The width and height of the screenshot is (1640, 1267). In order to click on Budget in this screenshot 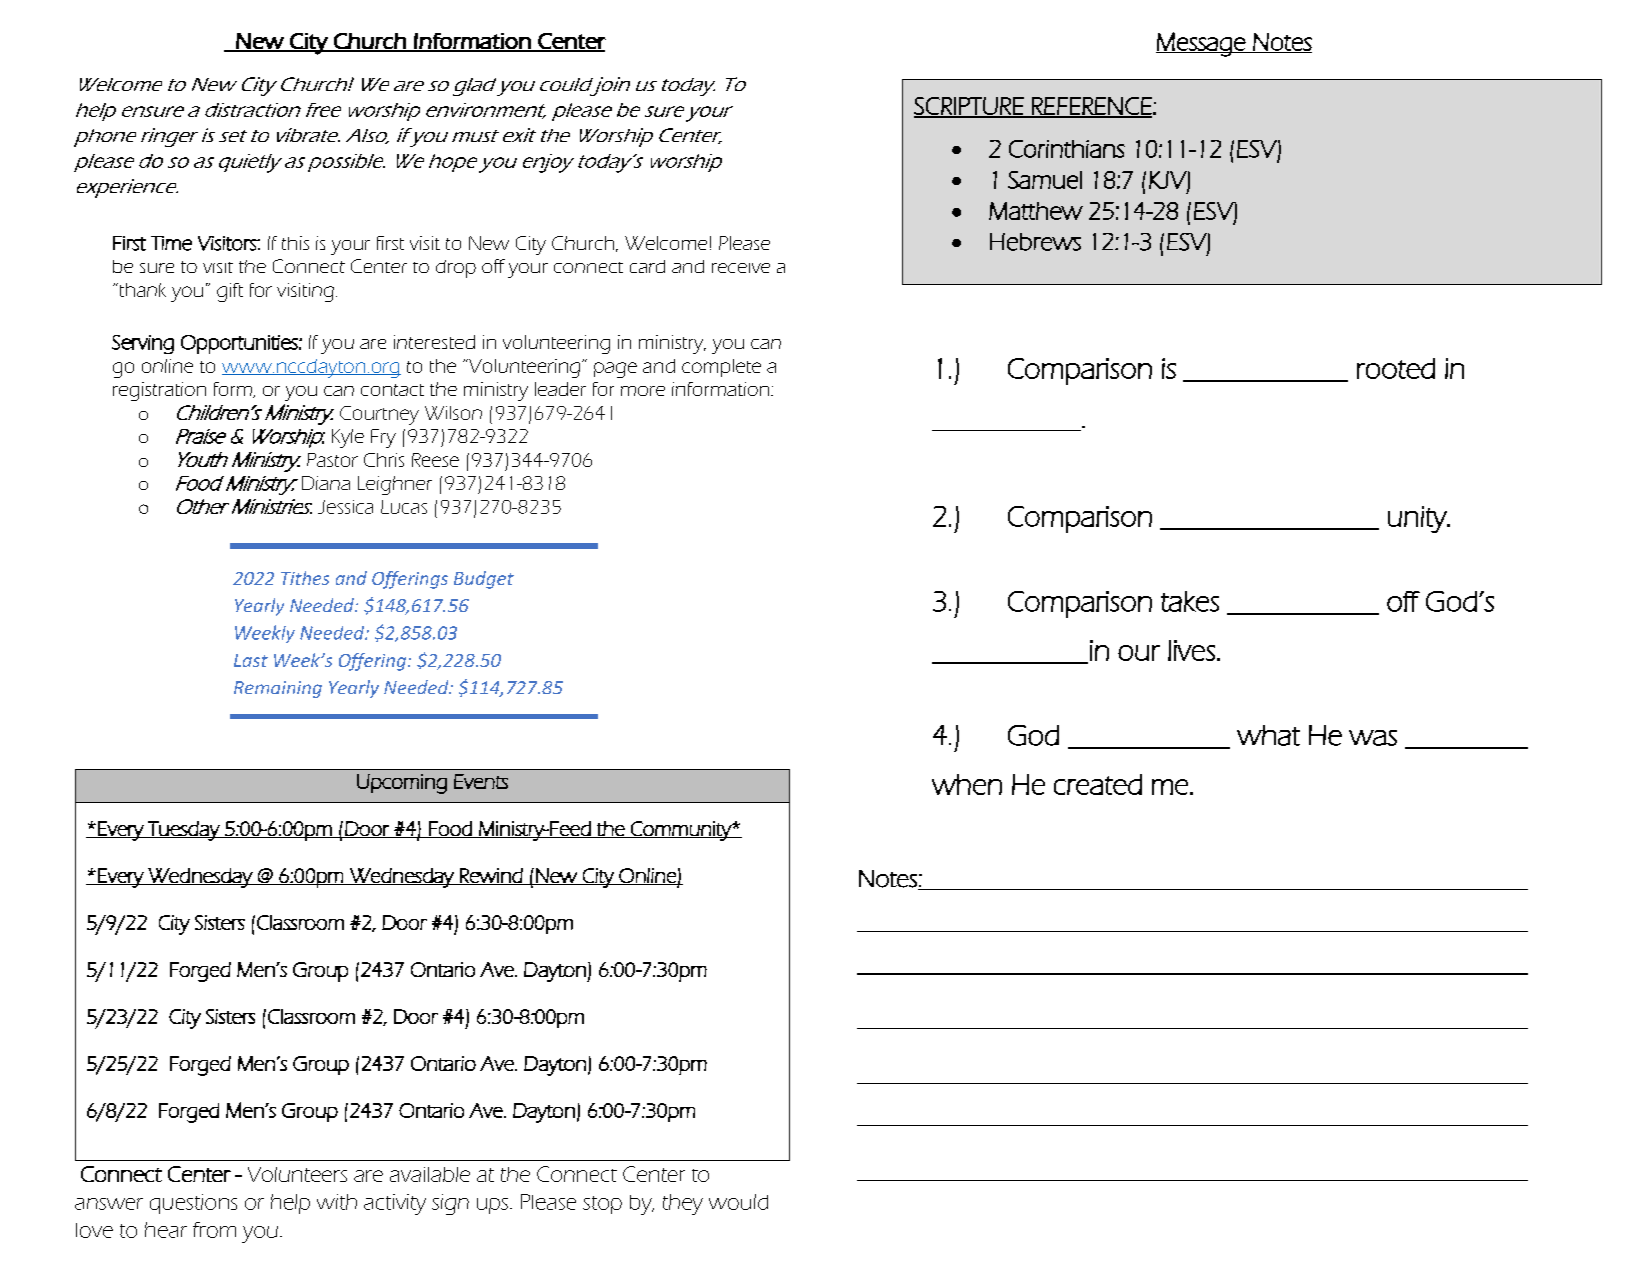, I will do `click(484, 580)`.
